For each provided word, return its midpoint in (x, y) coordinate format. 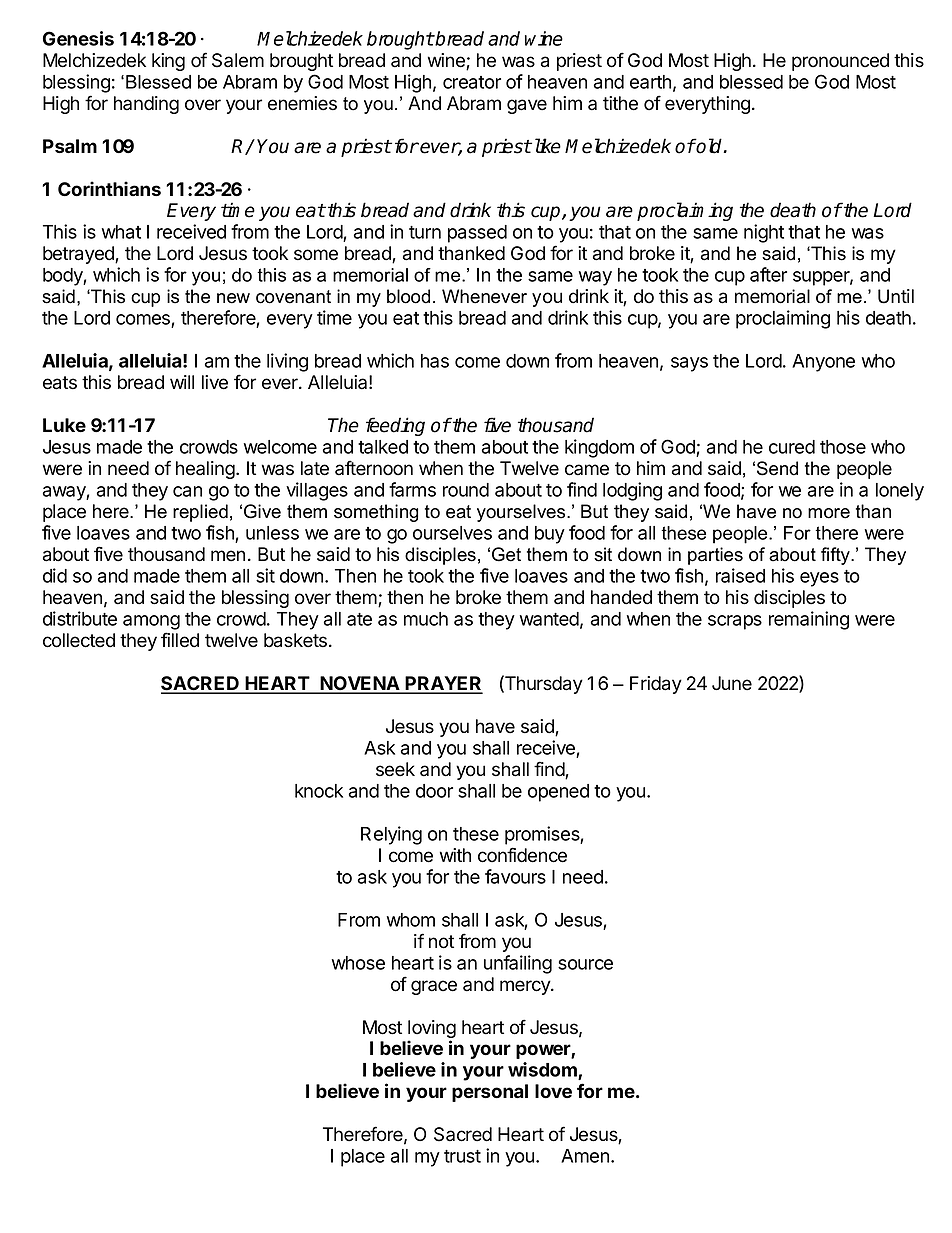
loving (432, 1030)
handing (146, 105)
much (426, 619)
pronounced (840, 62)
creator (472, 82)
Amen (585, 1156)
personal (490, 1093)
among (151, 622)
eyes (819, 579)
